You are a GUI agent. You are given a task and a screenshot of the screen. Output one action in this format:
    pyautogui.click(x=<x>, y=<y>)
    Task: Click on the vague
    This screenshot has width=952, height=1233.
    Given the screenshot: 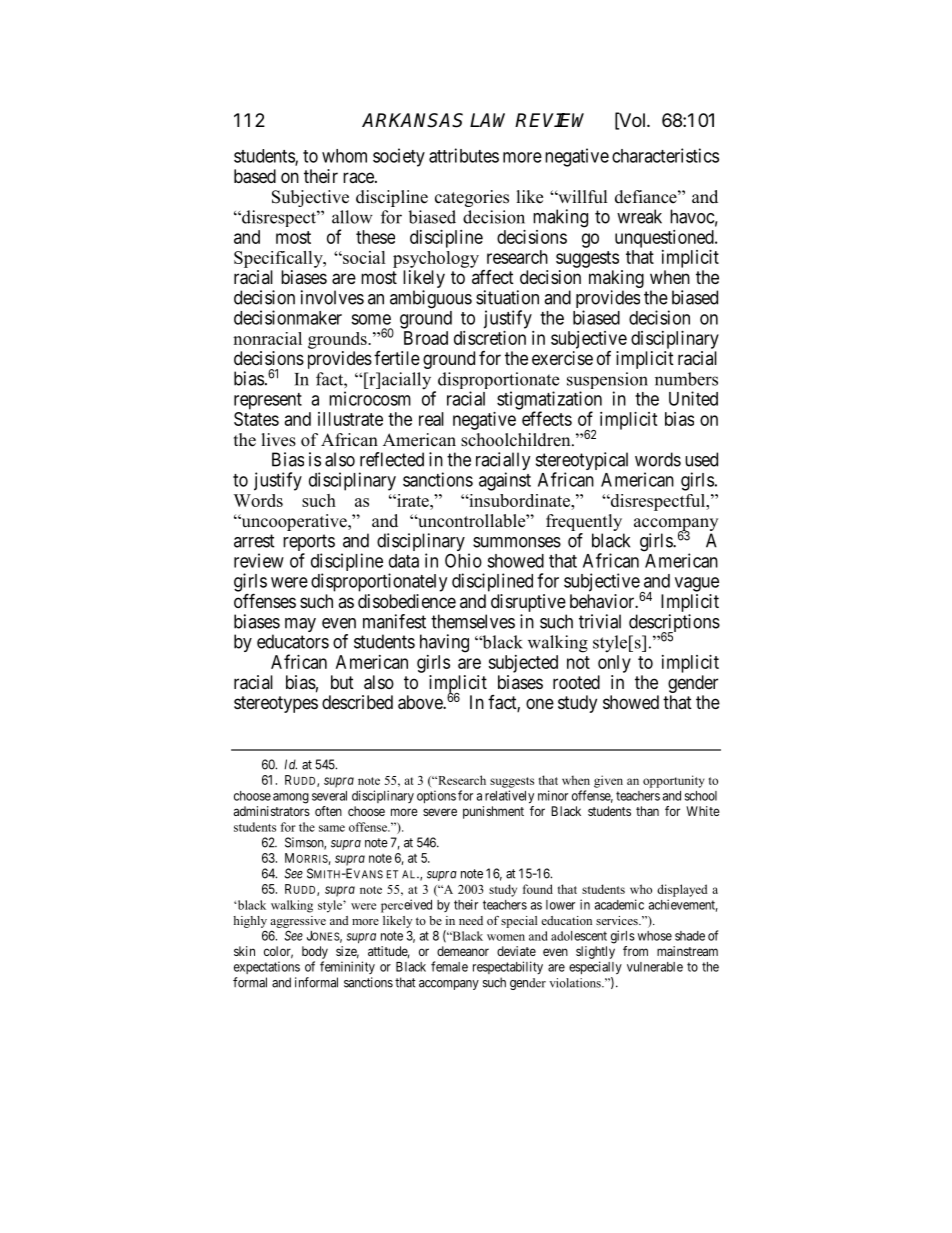 What is the action you would take?
    pyautogui.click(x=697, y=584)
